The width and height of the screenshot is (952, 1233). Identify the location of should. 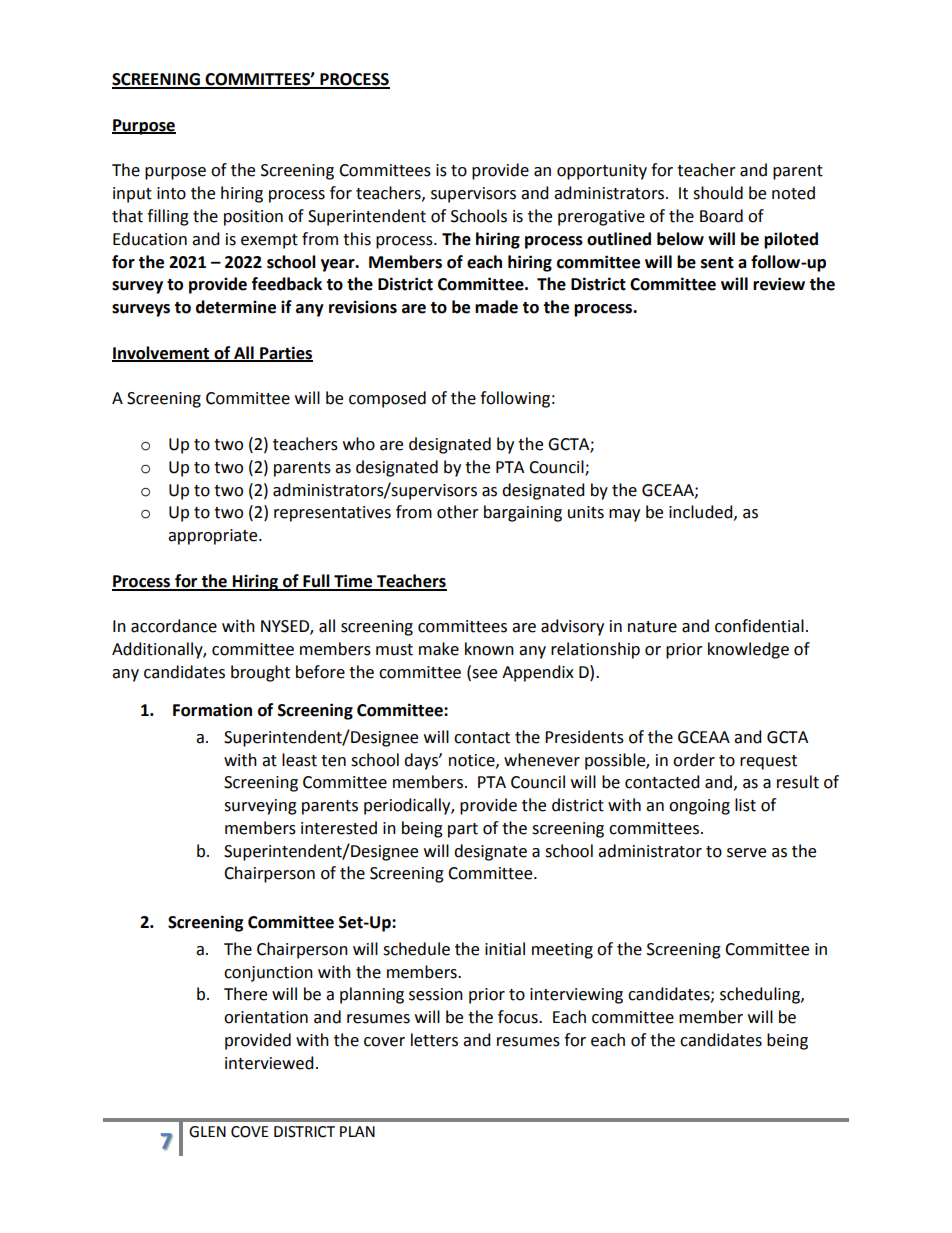
(718, 193).
